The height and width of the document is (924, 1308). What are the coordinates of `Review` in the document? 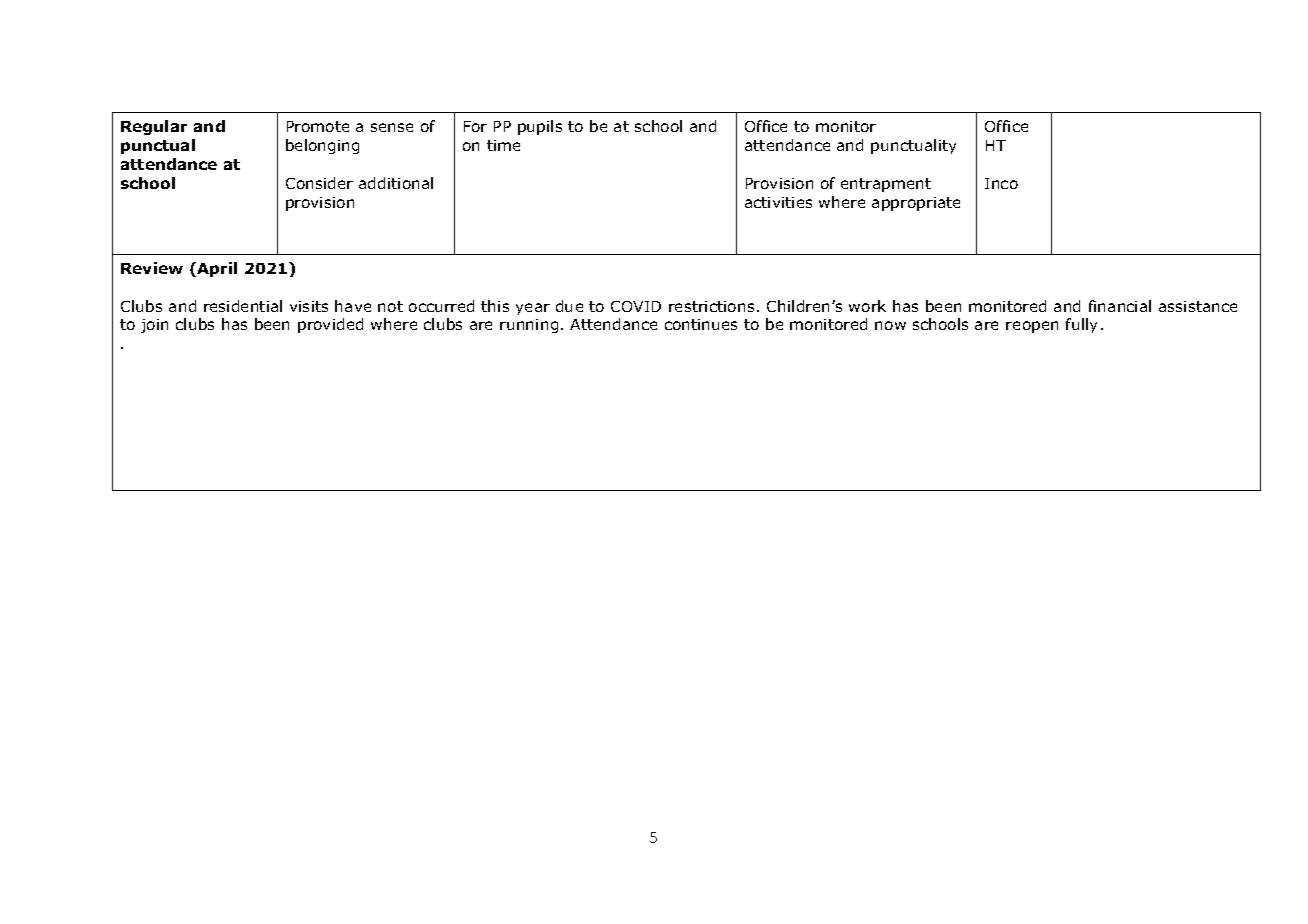 It's located at (152, 268).
